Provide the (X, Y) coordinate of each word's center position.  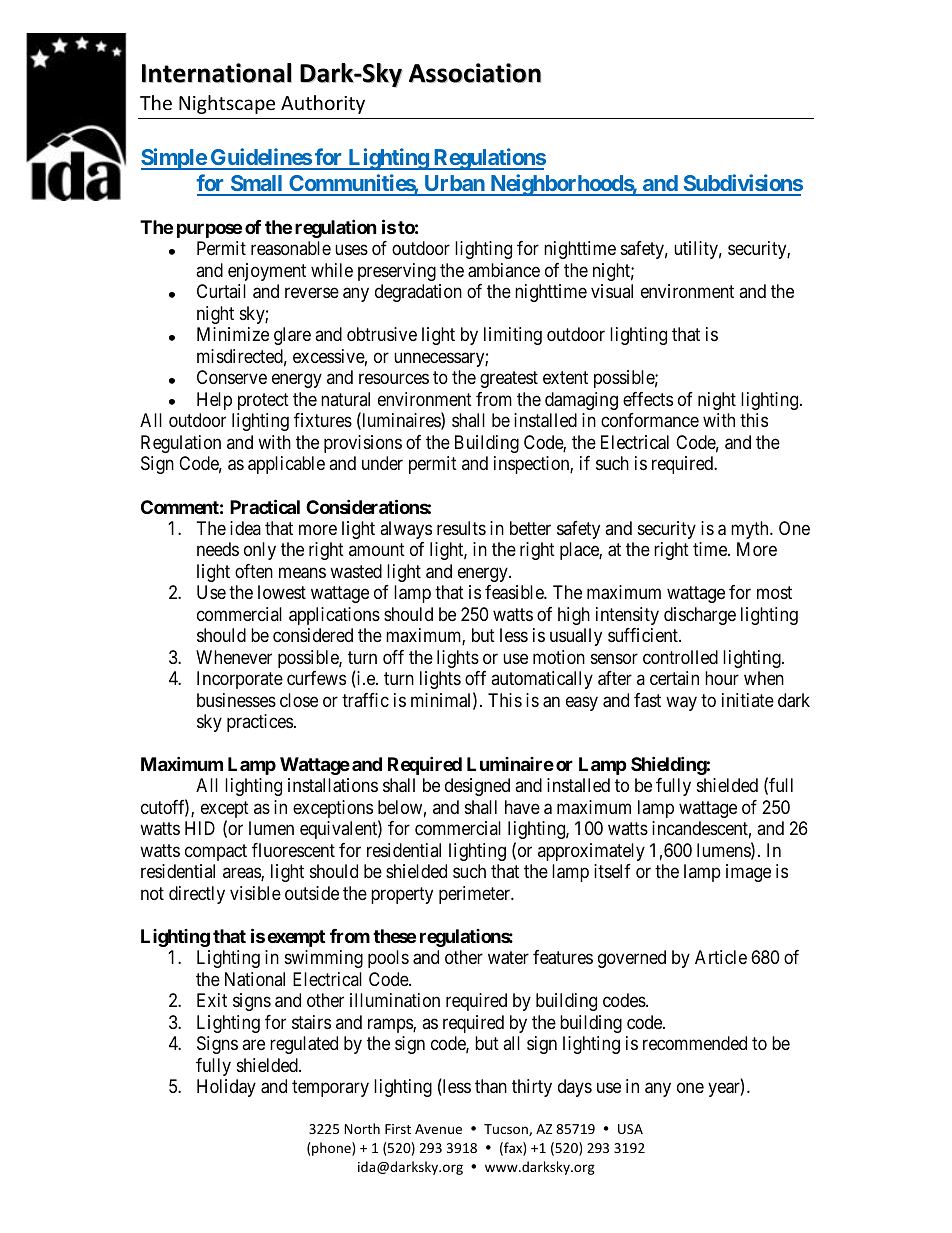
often (254, 571)
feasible (515, 592)
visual (612, 291)
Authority (323, 104)
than (491, 1086)
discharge (700, 616)
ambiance (504, 270)
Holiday (226, 1088)
